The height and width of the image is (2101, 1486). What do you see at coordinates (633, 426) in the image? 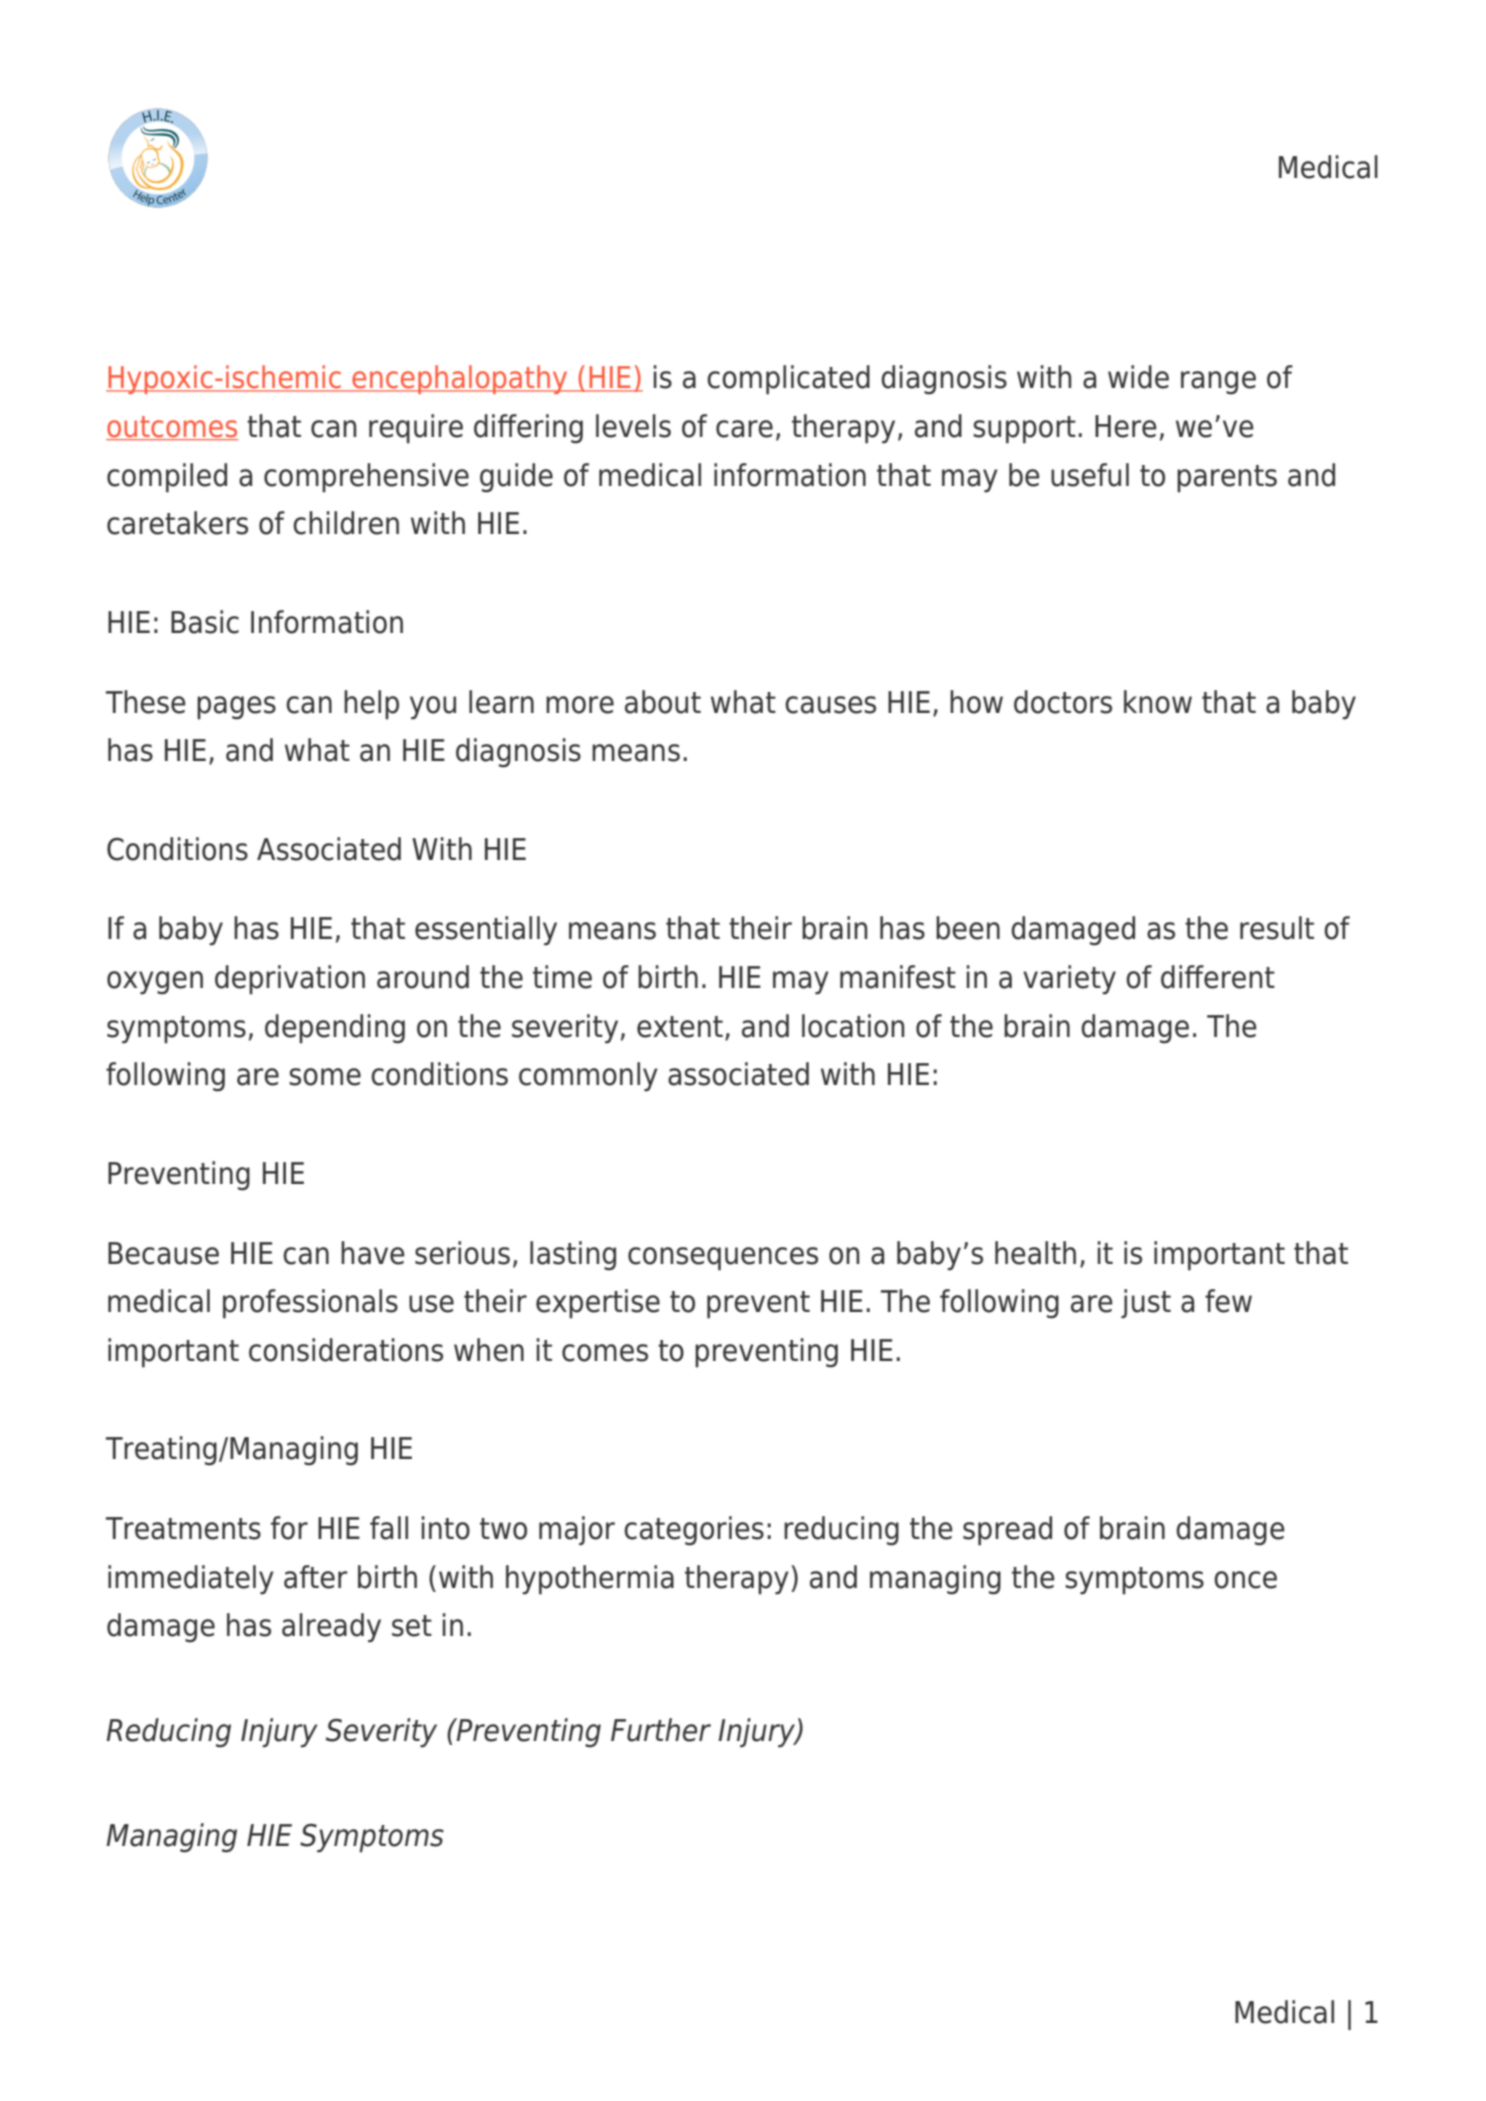
I see `levels` at bounding box center [633, 426].
